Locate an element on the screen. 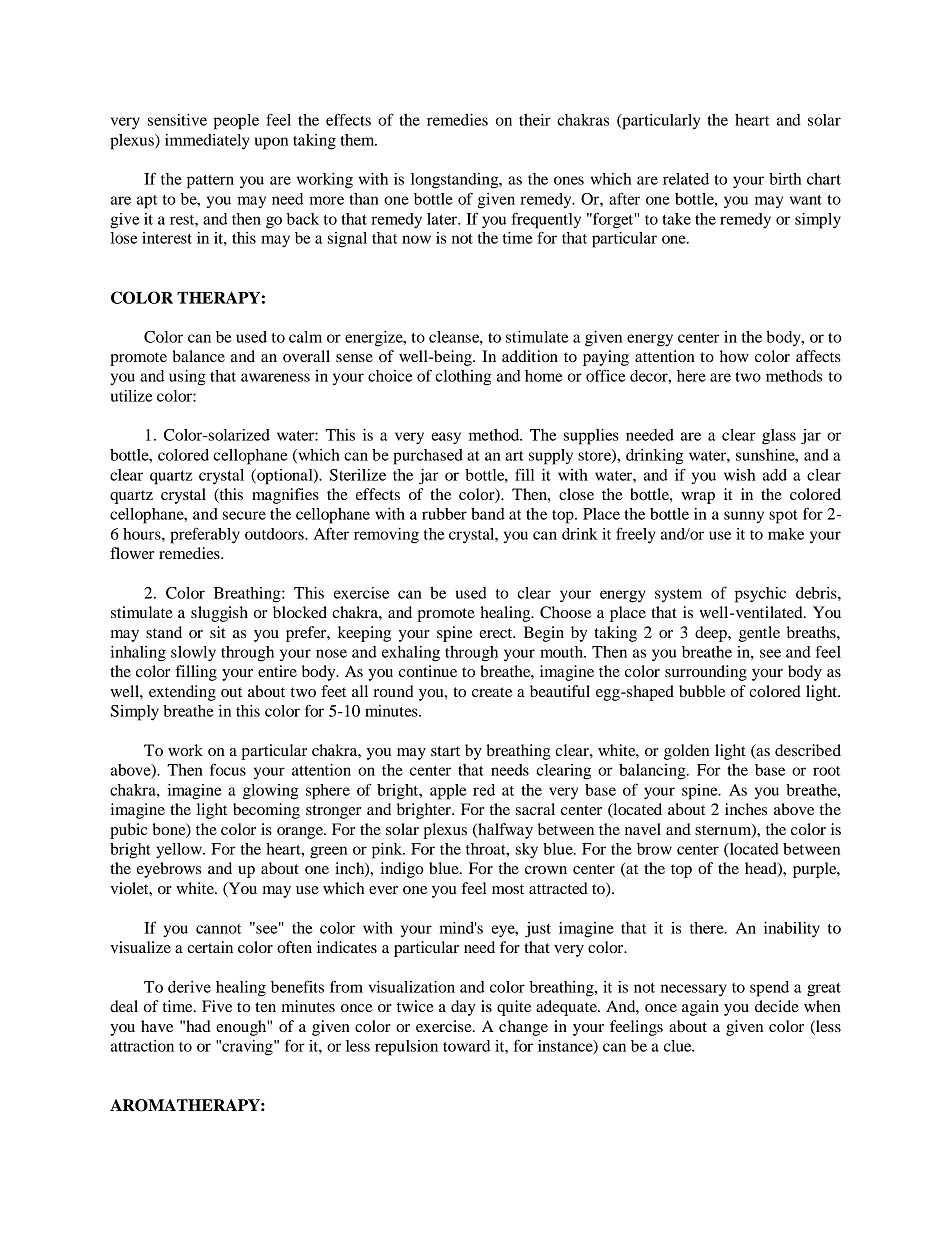  focus is located at coordinates (228, 769).
